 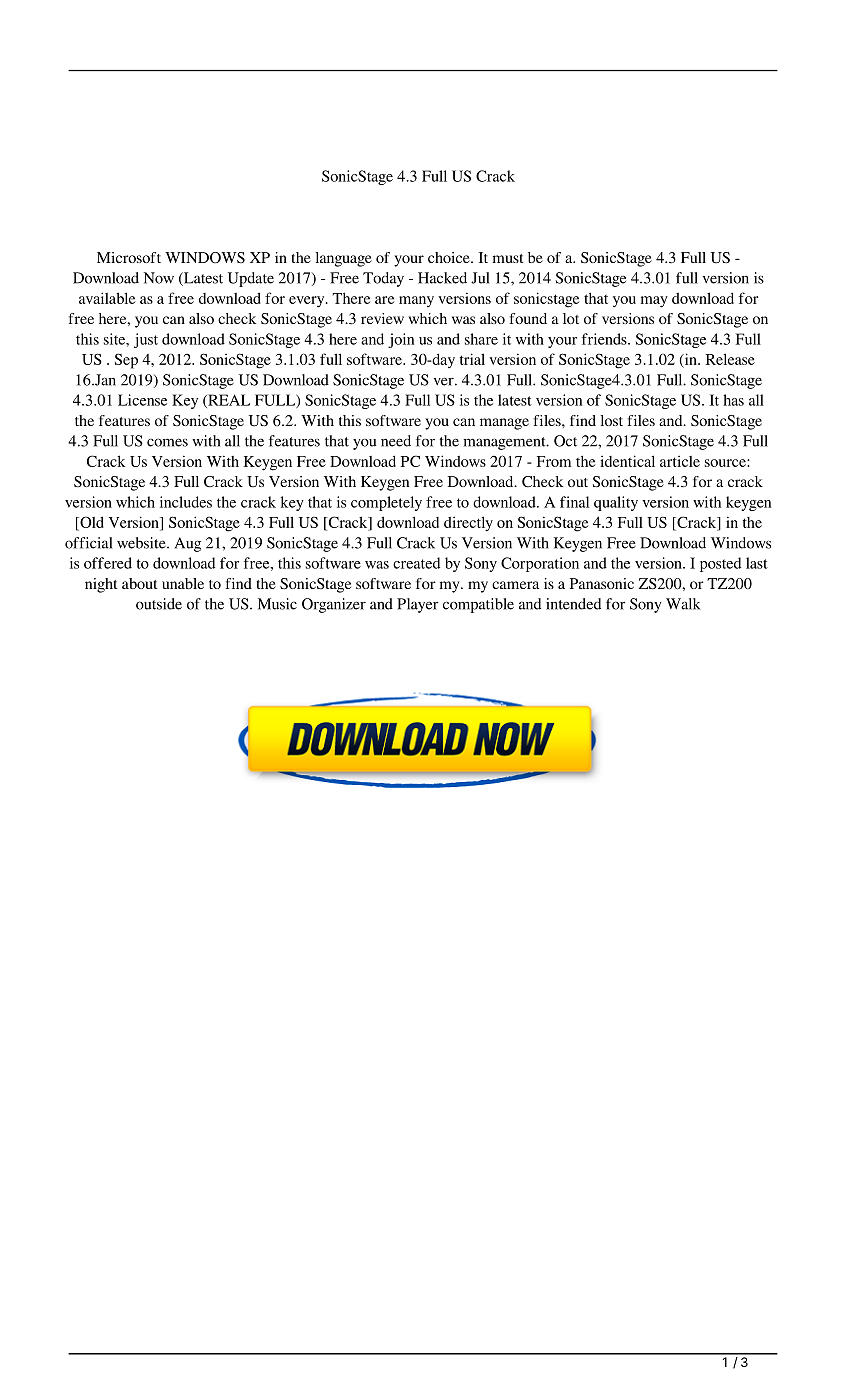 What do you see at coordinates (418, 605) in the screenshot?
I see `Player` at bounding box center [418, 605].
